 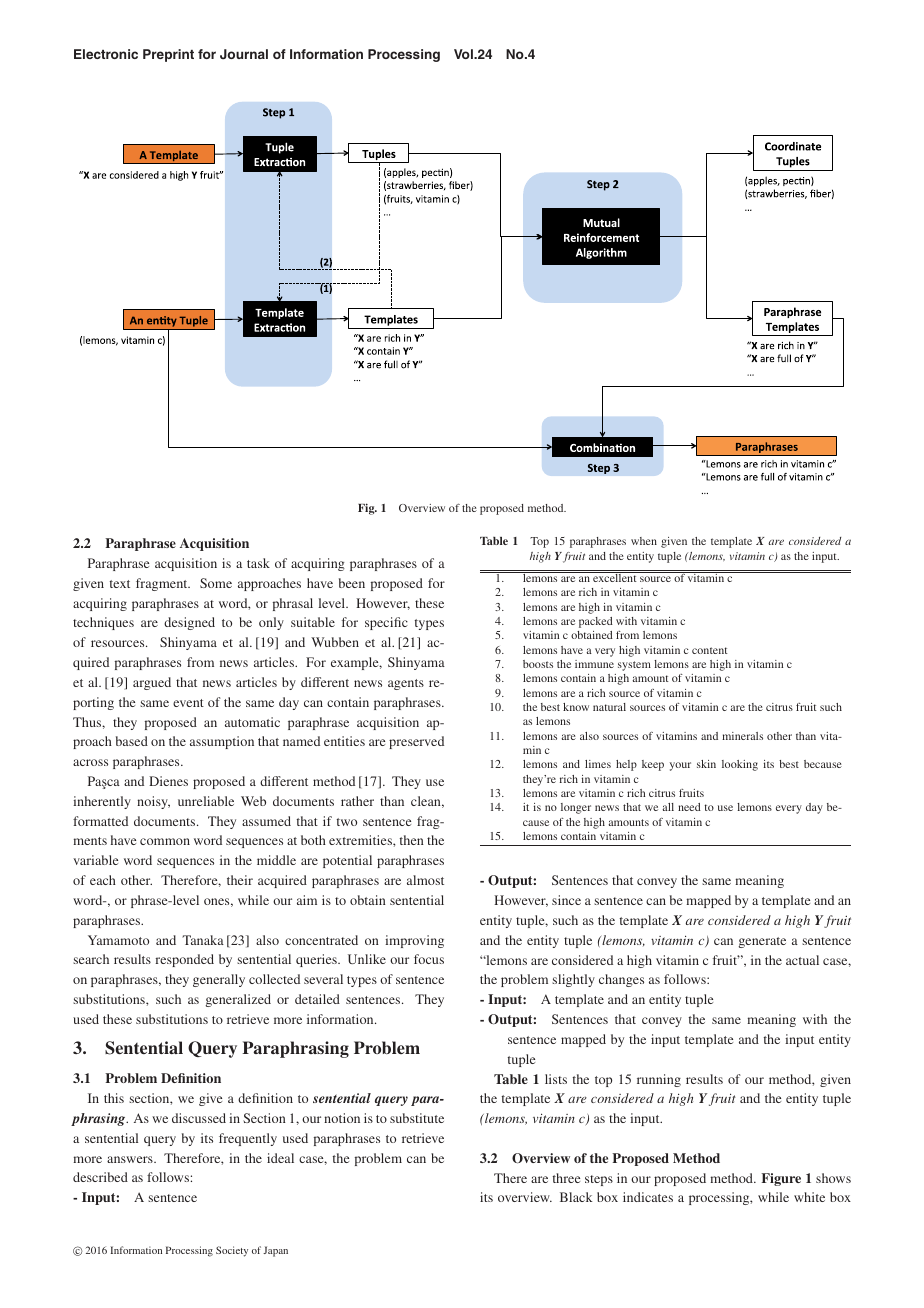 What do you see at coordinates (258, 563) in the page?
I see `task` at bounding box center [258, 563].
